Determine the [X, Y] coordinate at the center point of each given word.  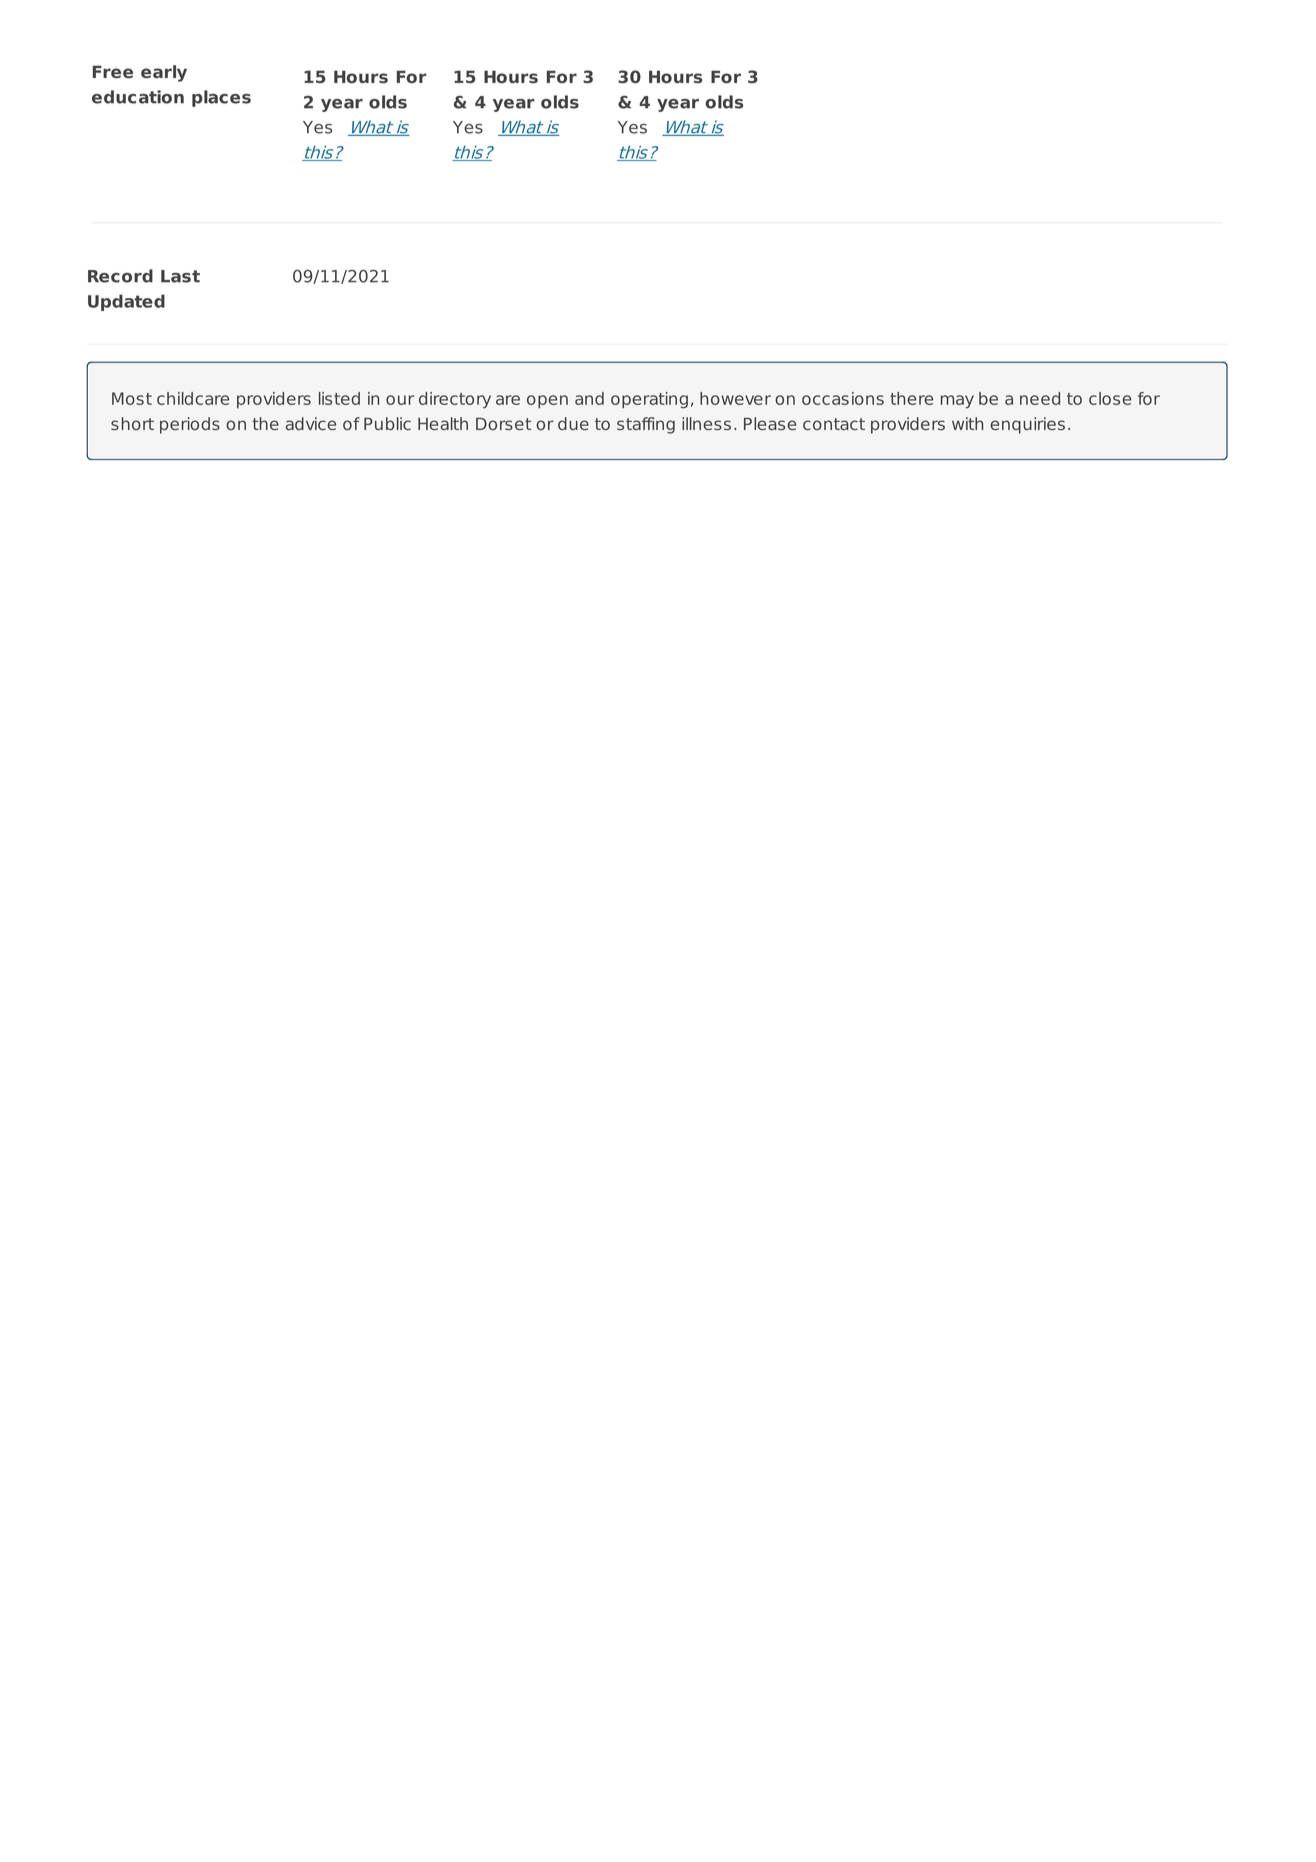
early [164, 73]
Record [120, 276]
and [589, 398]
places [221, 98]
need [1040, 398]
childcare [193, 398]
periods [190, 425]
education [138, 97]
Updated [126, 302]
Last [180, 276]
